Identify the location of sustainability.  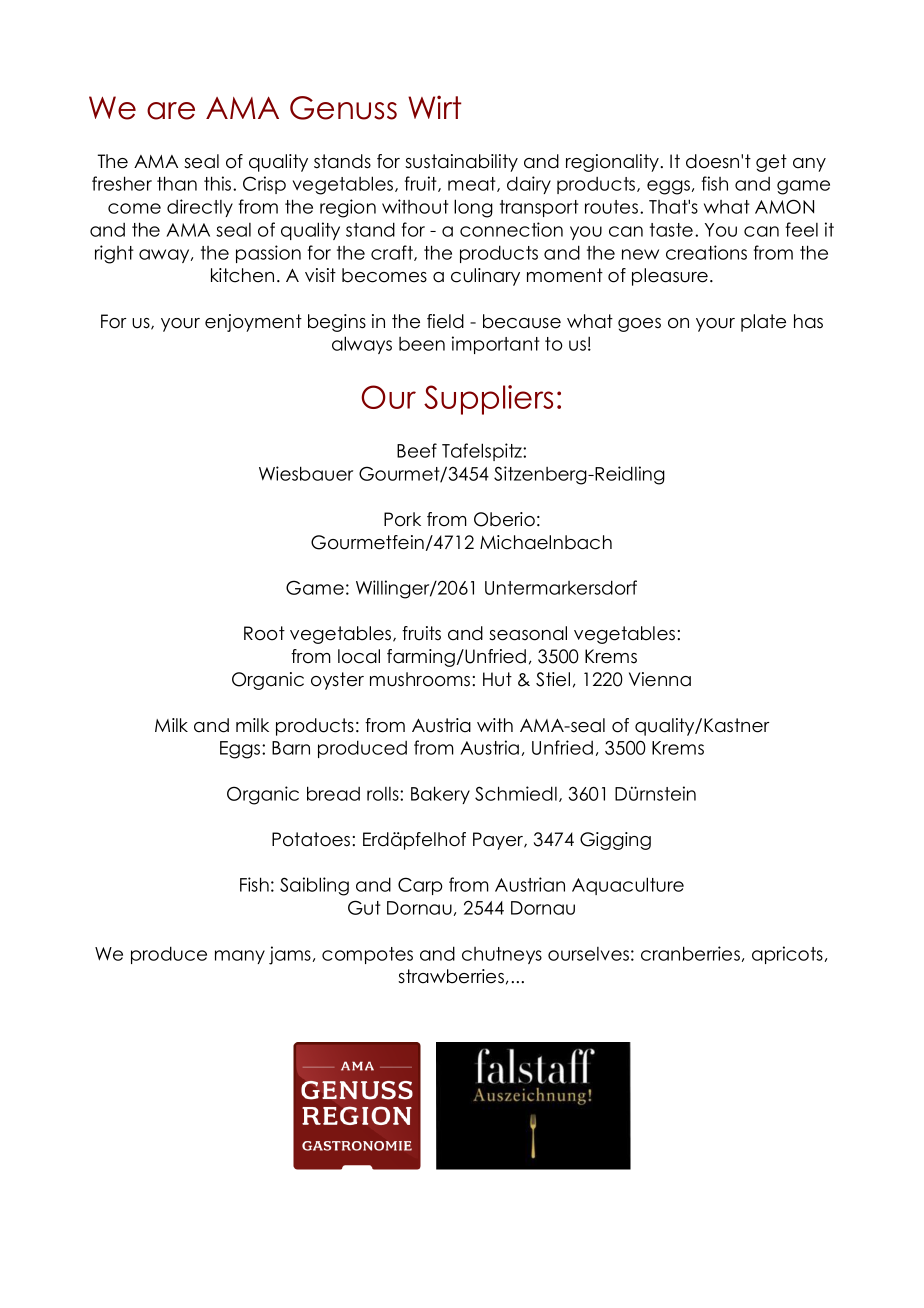
(461, 163).
